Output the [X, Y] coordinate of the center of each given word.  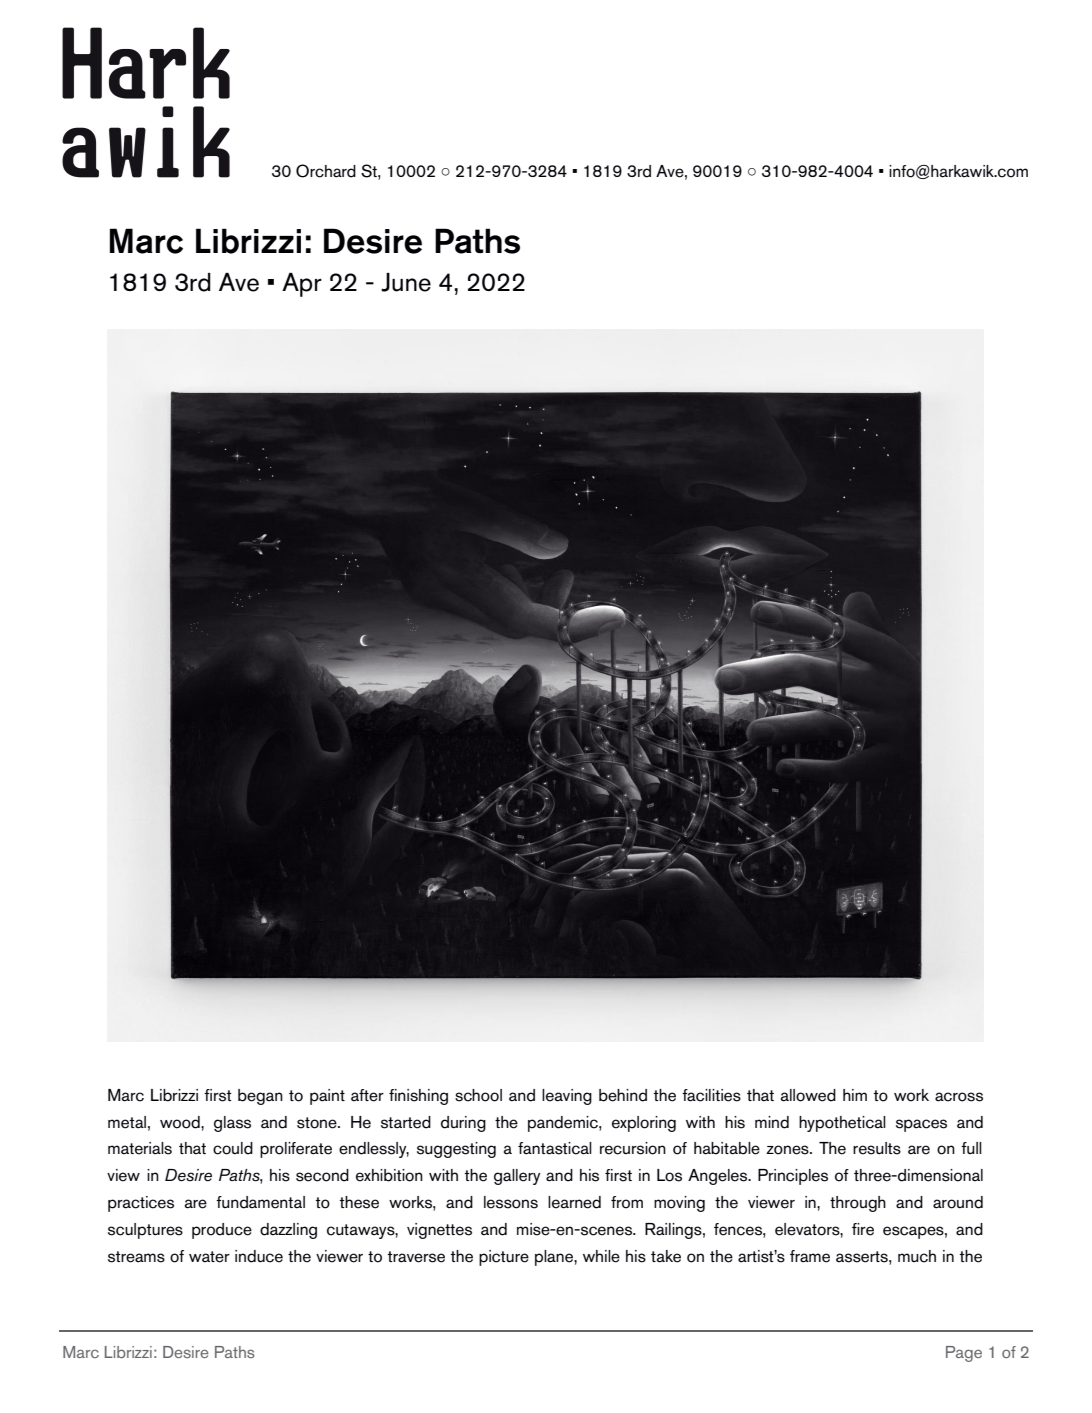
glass [232, 1124]
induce [259, 1256]
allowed [808, 1095]
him [855, 1095]
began [260, 1097]
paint [327, 1097]
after [367, 1095]
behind [623, 1095]
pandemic [564, 1124]
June [406, 282]
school [478, 1095]
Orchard [326, 171]
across [959, 1097]
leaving [567, 1097]
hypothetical [842, 1124]
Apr [302, 285]
